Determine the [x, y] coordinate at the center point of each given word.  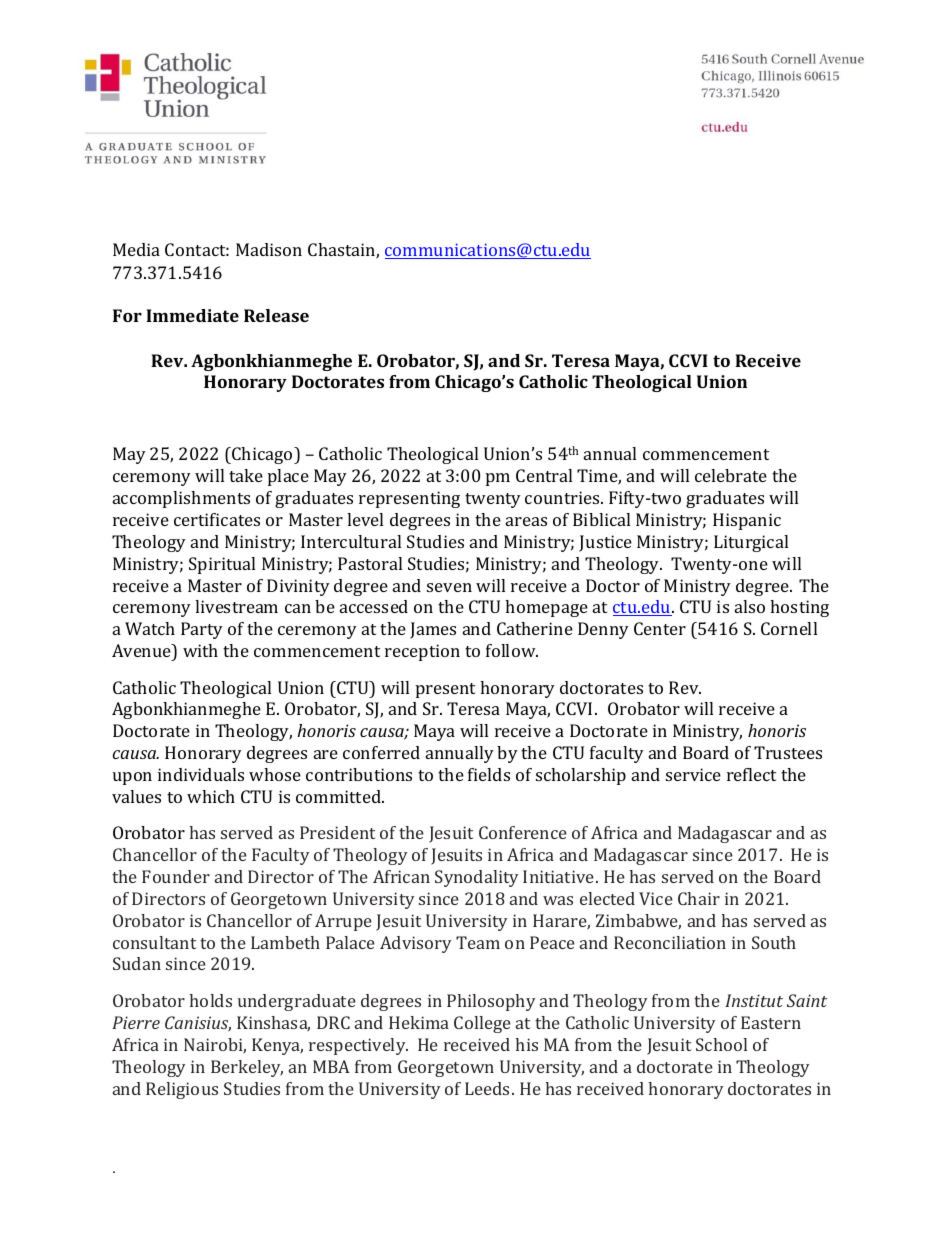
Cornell [789, 628]
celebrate [731, 475]
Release [276, 315]
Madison [269, 249]
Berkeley [247, 1068]
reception [422, 652]
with [200, 650]
